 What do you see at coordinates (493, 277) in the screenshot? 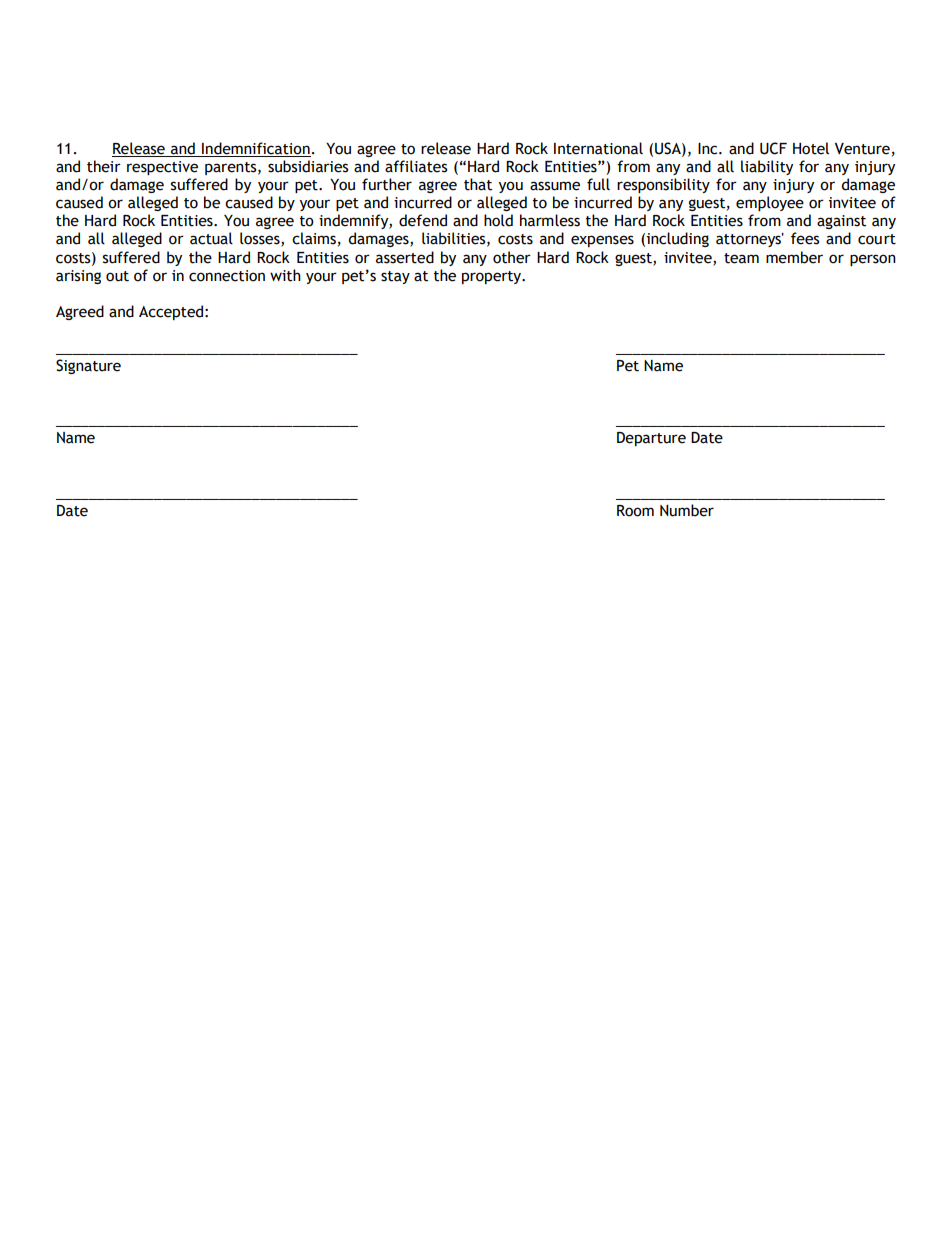
I see `property` at bounding box center [493, 277].
